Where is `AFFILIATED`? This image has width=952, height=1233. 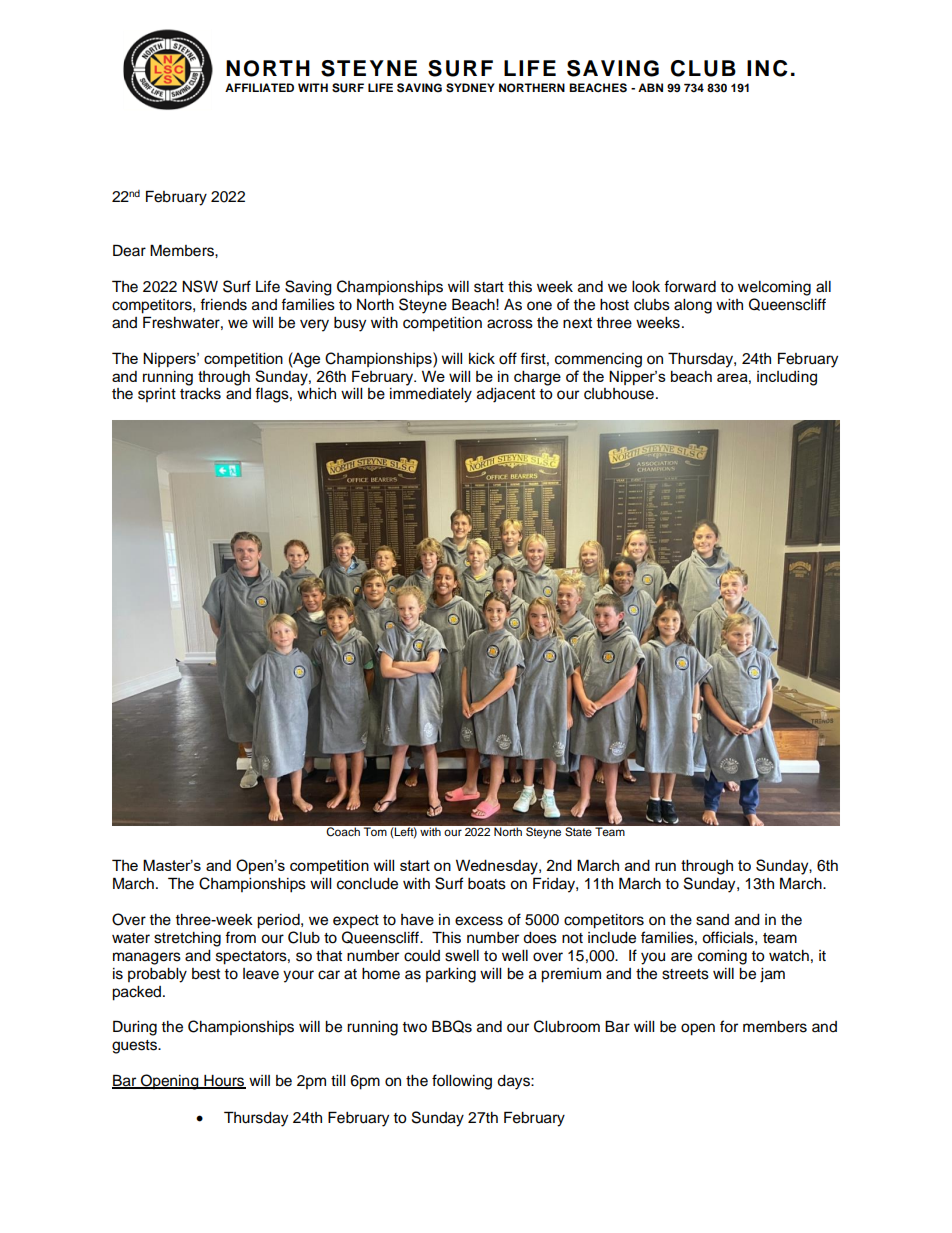 AFFILIATED is located at coordinates (259, 87).
